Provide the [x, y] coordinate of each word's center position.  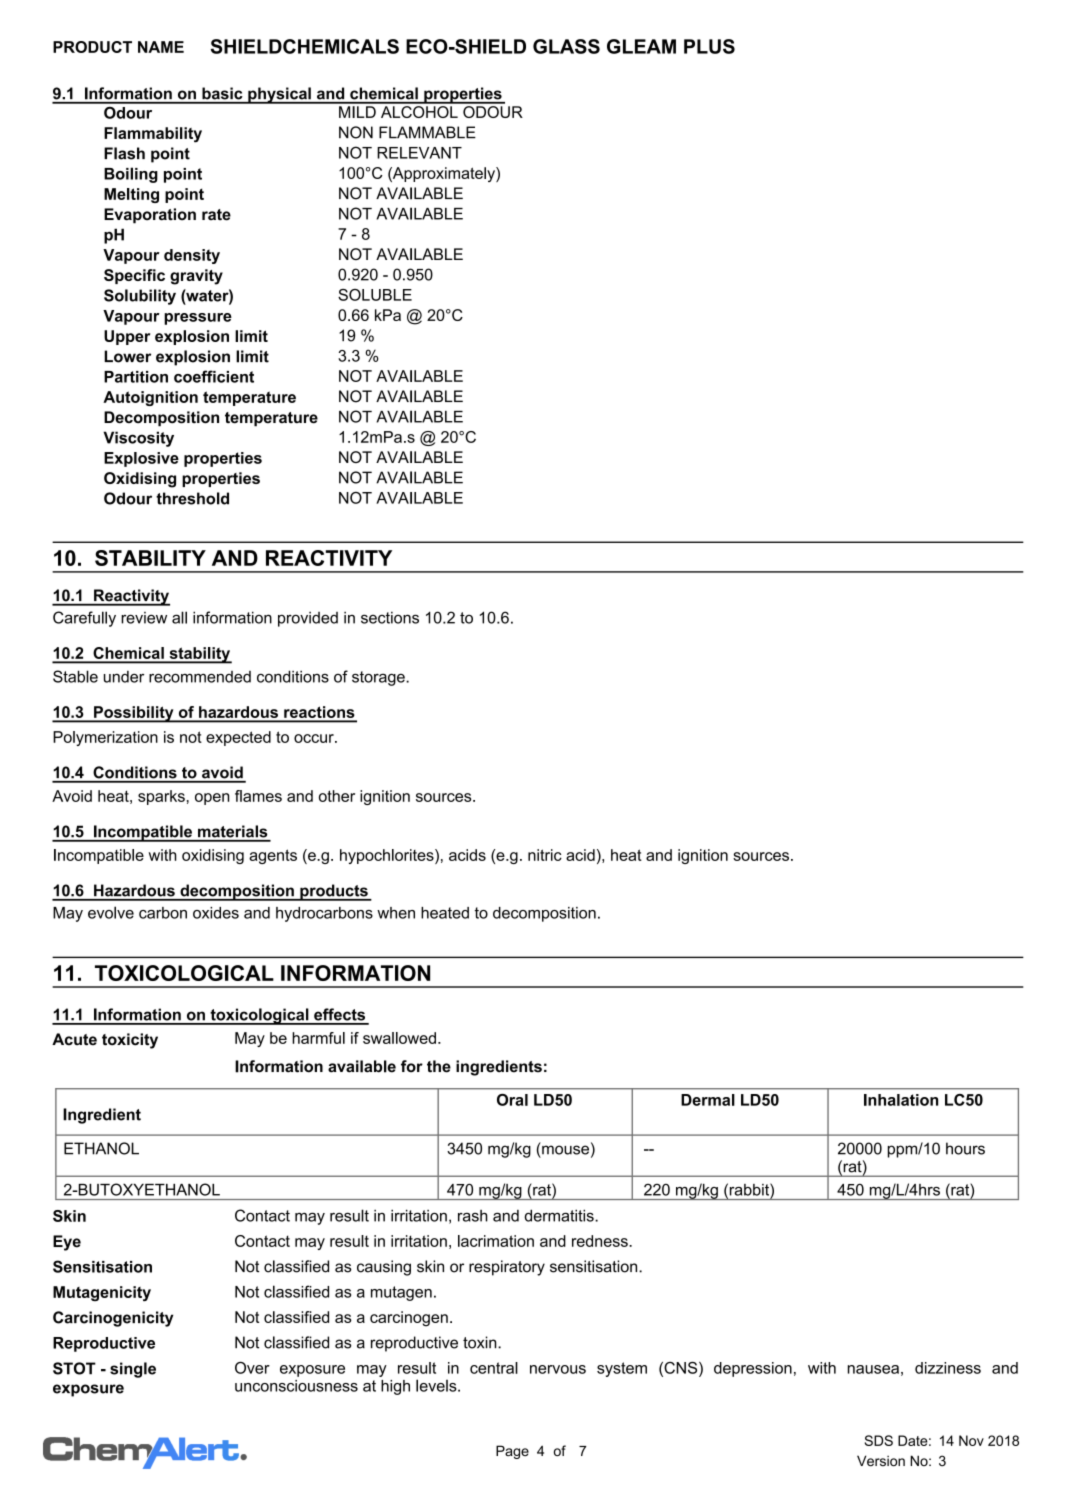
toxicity [130, 1041]
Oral [512, 1100]
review [144, 618]
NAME [161, 47]
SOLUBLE [375, 295]
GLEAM [641, 46]
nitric [545, 855]
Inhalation [901, 1100]
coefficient [214, 376]
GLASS [566, 46]
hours [965, 1148]
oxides [216, 913]
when [396, 913]
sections [390, 617]
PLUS [709, 46]
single [133, 1370]
